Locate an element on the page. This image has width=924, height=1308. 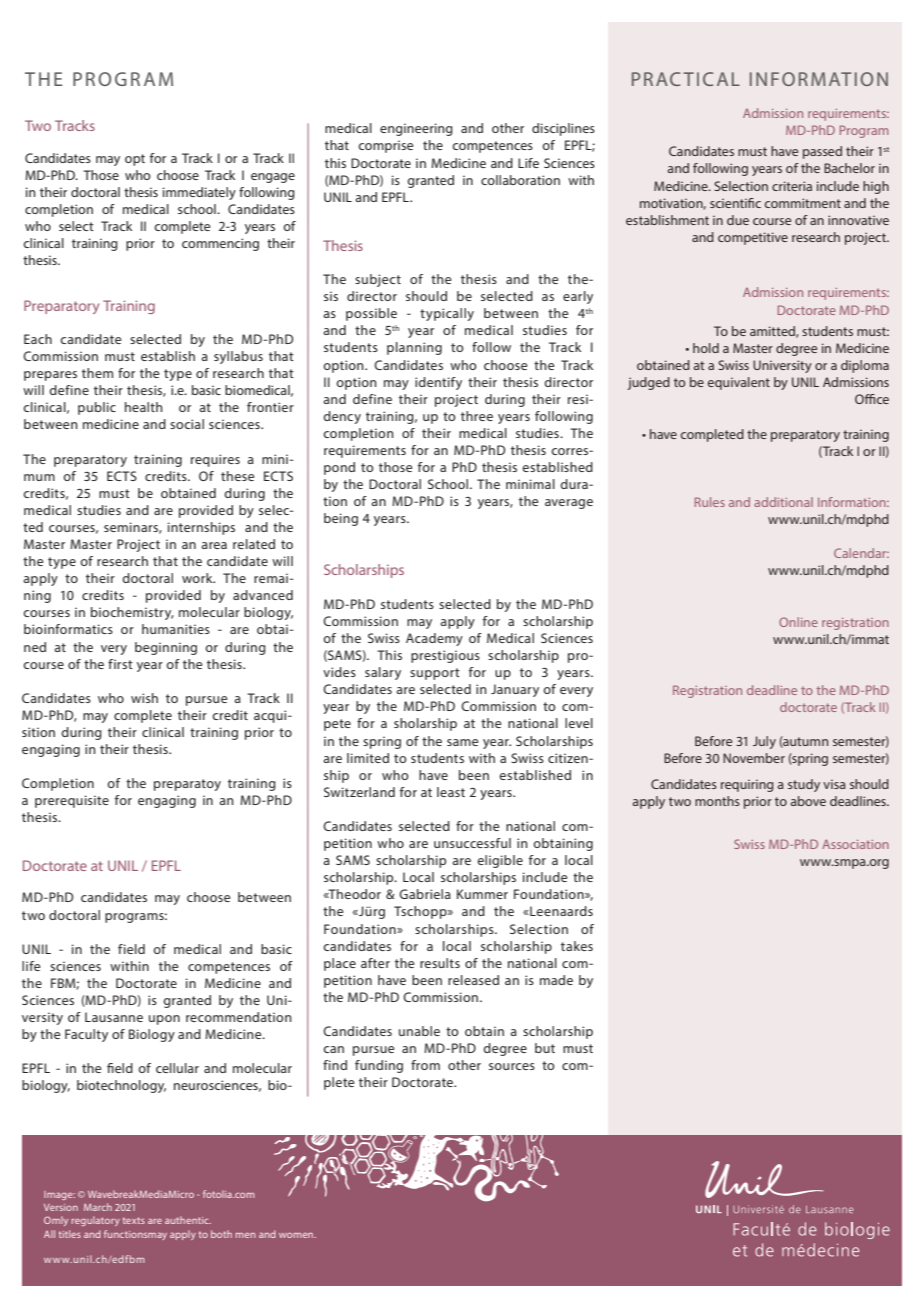
Academy is located at coordinates (434, 639).
